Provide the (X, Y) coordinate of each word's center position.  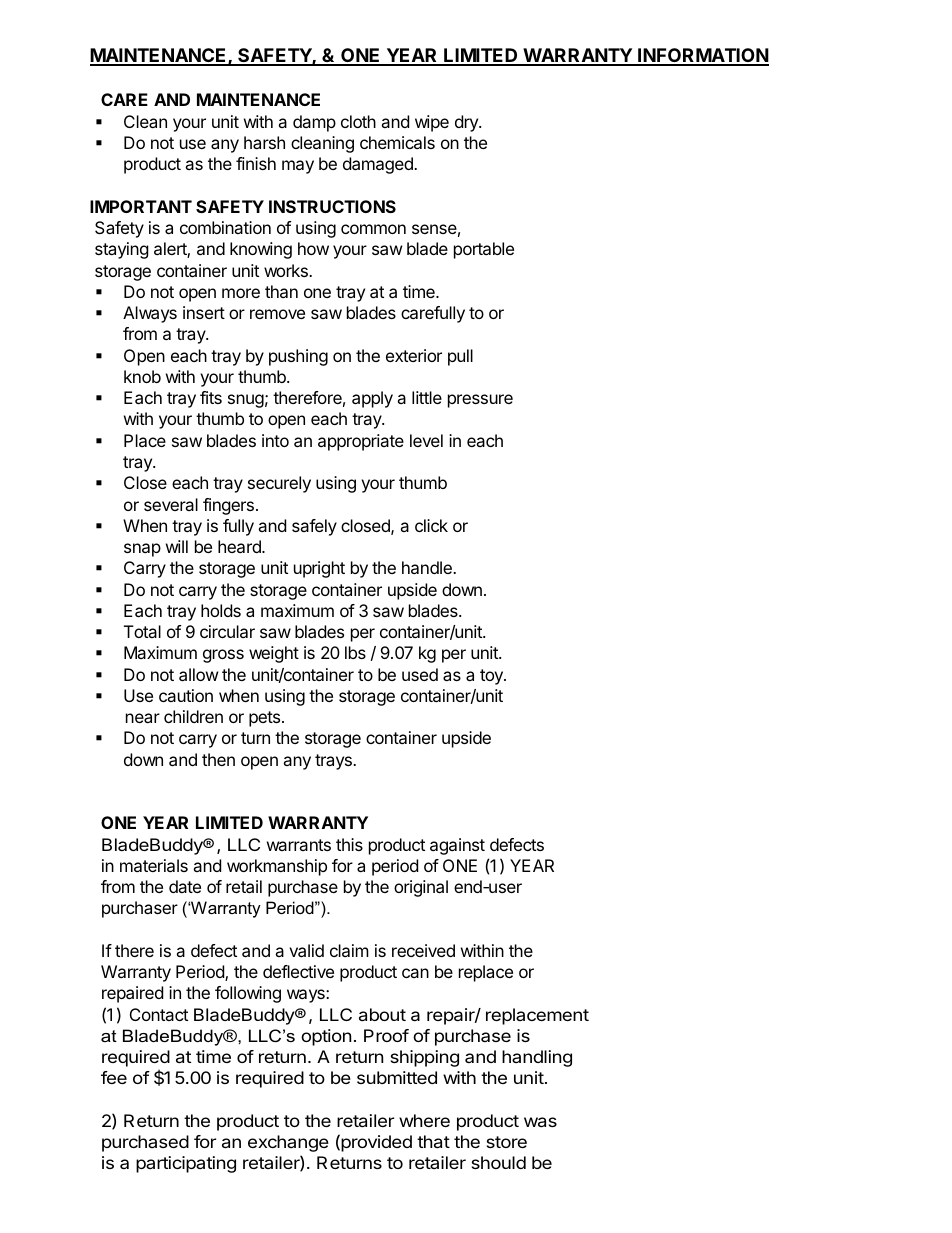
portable (484, 250)
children (193, 716)
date (185, 886)
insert (204, 312)
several (171, 504)
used (420, 674)
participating (186, 1164)
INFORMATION (702, 56)
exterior (414, 355)
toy (492, 677)
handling (537, 1058)
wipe (432, 123)
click (431, 525)
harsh (264, 142)
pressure (480, 401)
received (423, 950)
